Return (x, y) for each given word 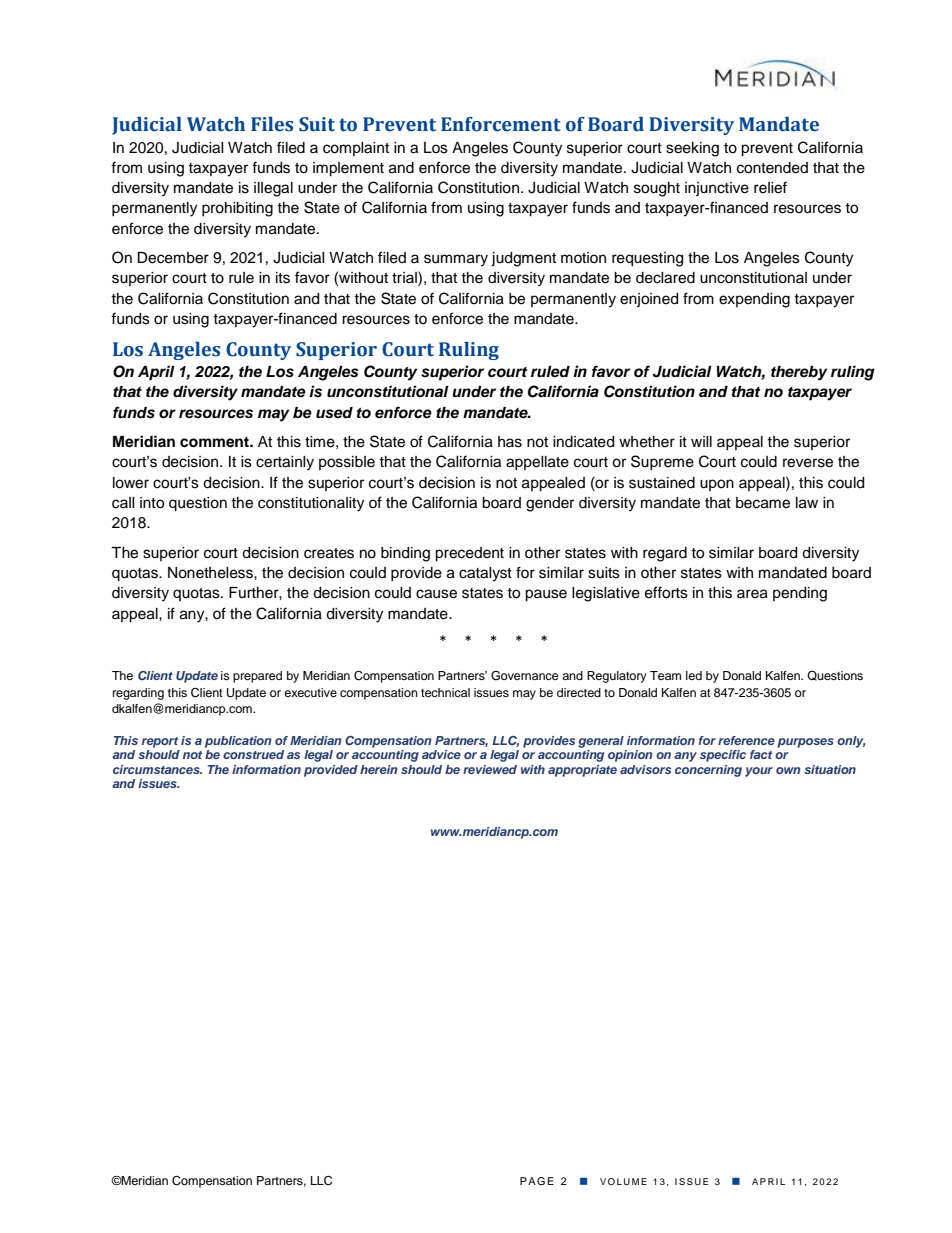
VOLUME (623, 1181)
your (759, 772)
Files (272, 124)
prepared (257, 677)
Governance (525, 676)
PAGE (537, 1181)
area (752, 594)
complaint (356, 149)
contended (772, 168)
